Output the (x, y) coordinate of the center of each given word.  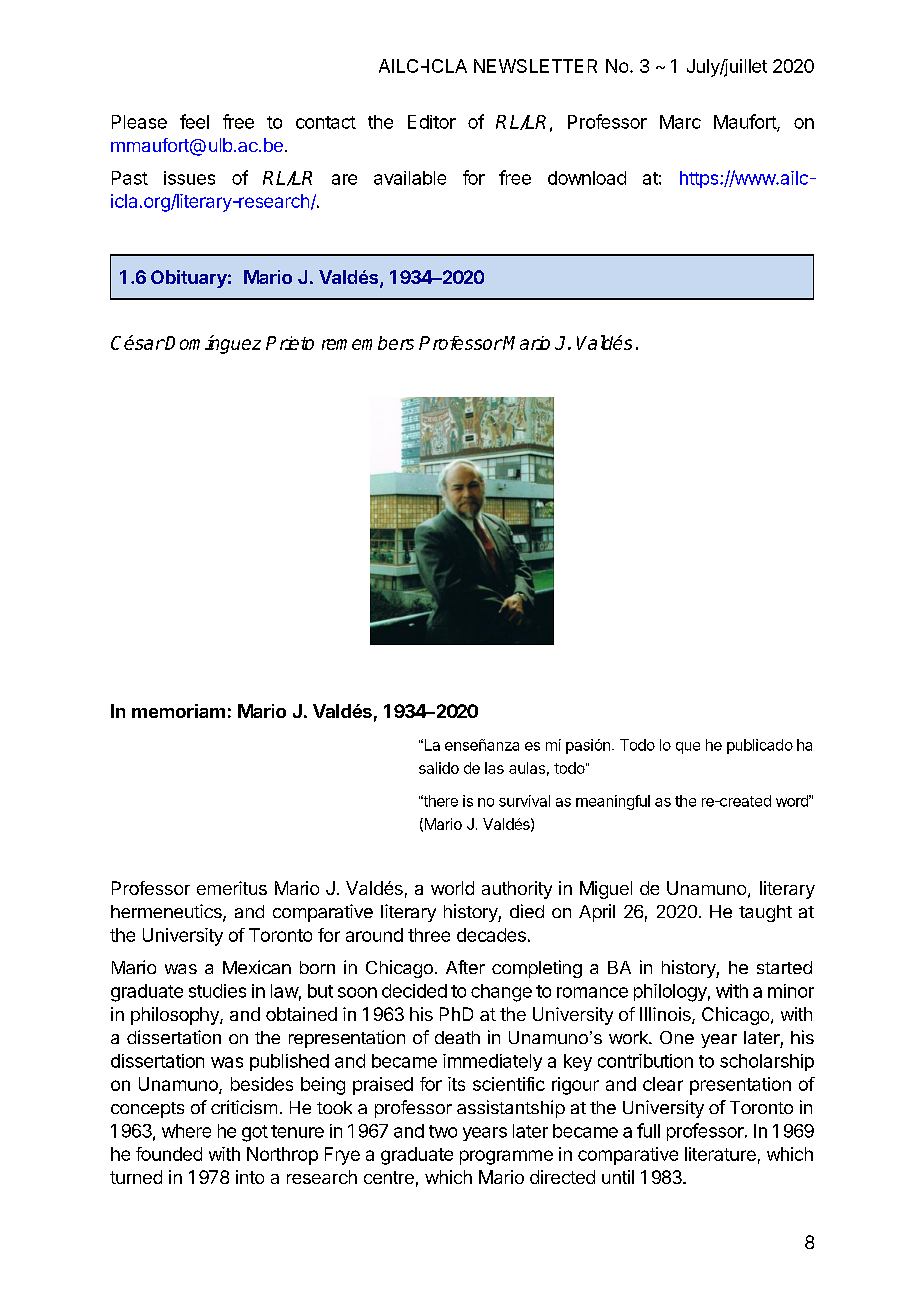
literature (720, 1154)
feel (194, 121)
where (186, 1131)
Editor (432, 122)
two (443, 1131)
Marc (680, 122)
